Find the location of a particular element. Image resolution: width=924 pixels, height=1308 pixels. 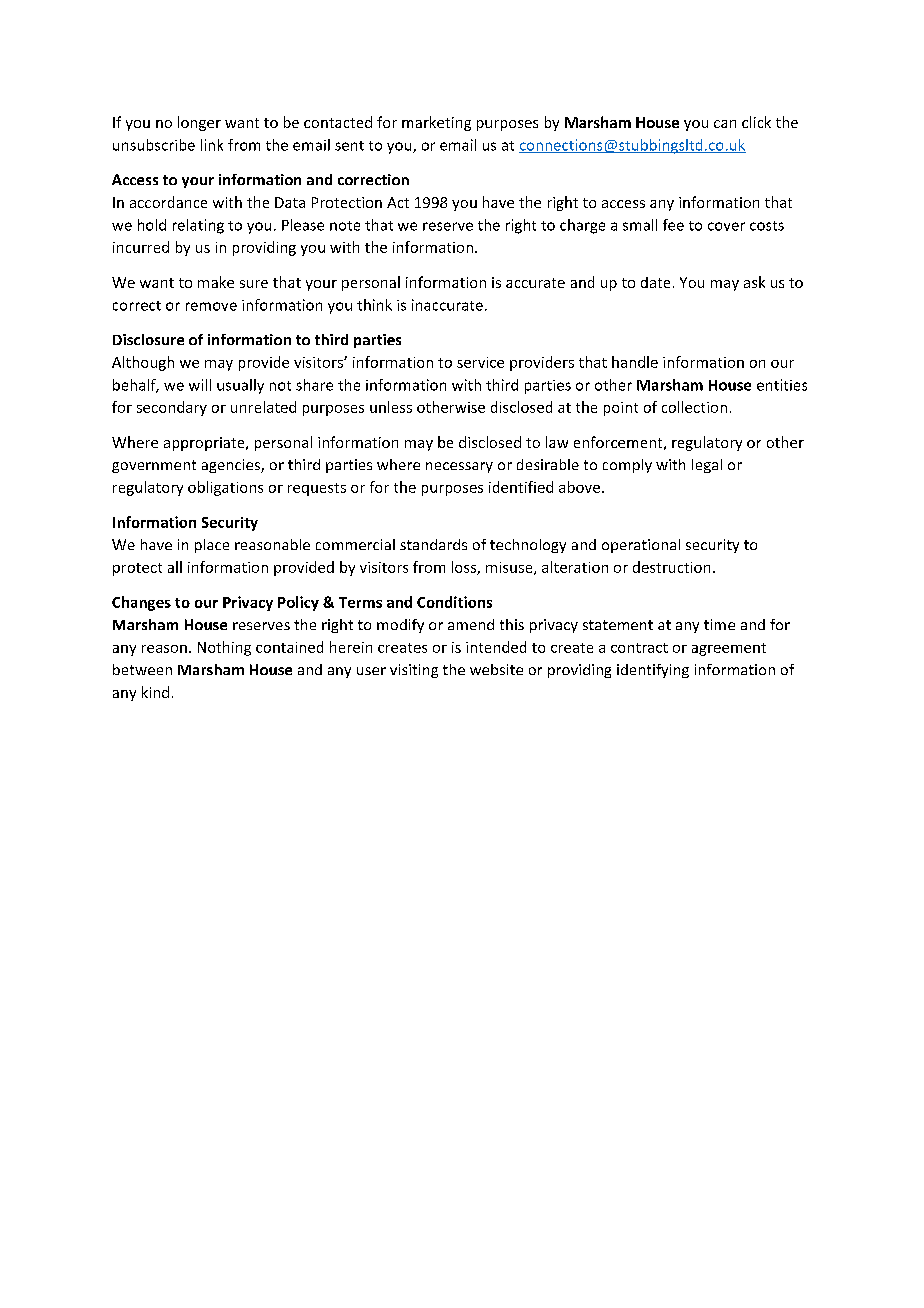

identifying is located at coordinates (653, 671).
